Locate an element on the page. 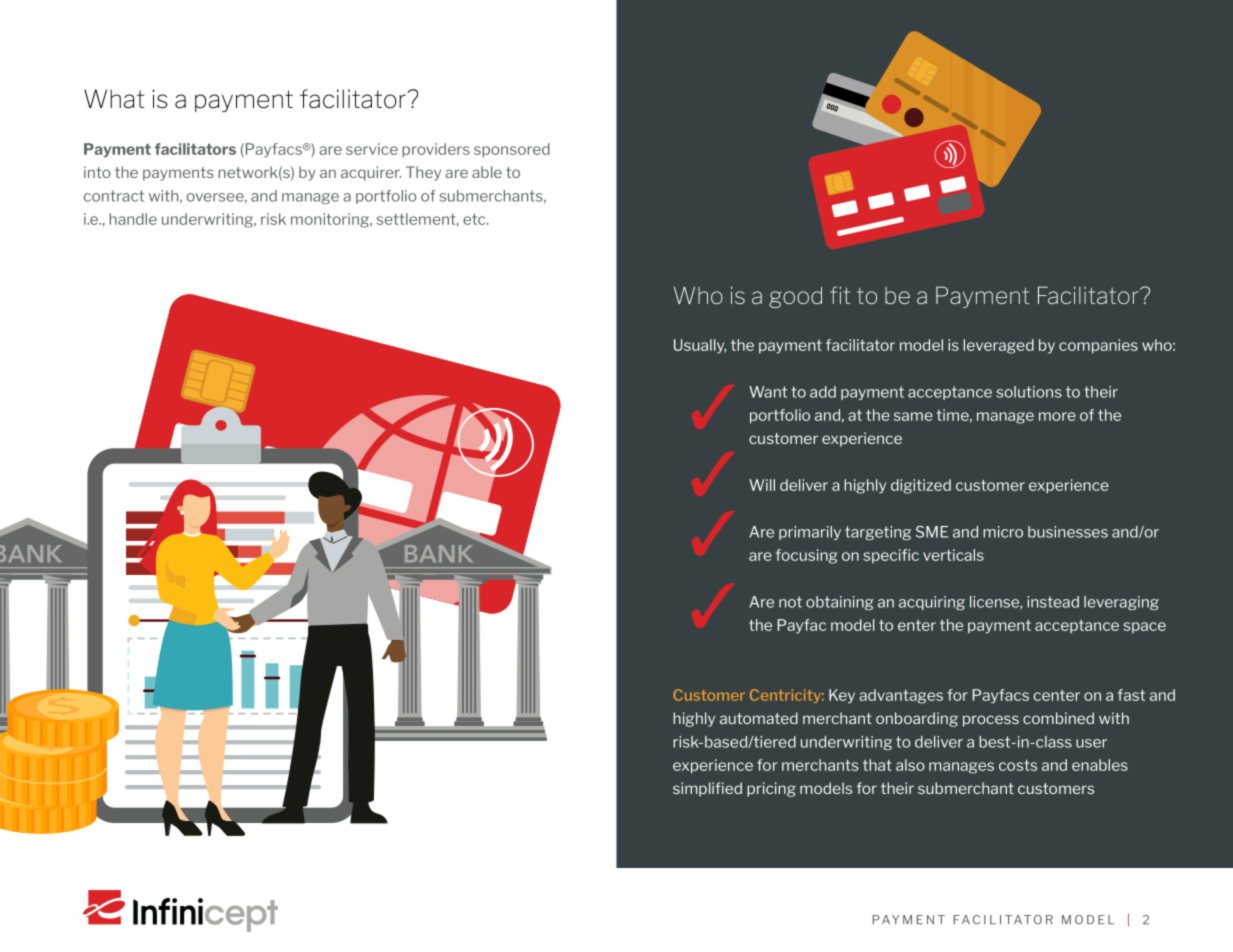 This page has width=1233, height=952. Want is located at coordinates (768, 392).
